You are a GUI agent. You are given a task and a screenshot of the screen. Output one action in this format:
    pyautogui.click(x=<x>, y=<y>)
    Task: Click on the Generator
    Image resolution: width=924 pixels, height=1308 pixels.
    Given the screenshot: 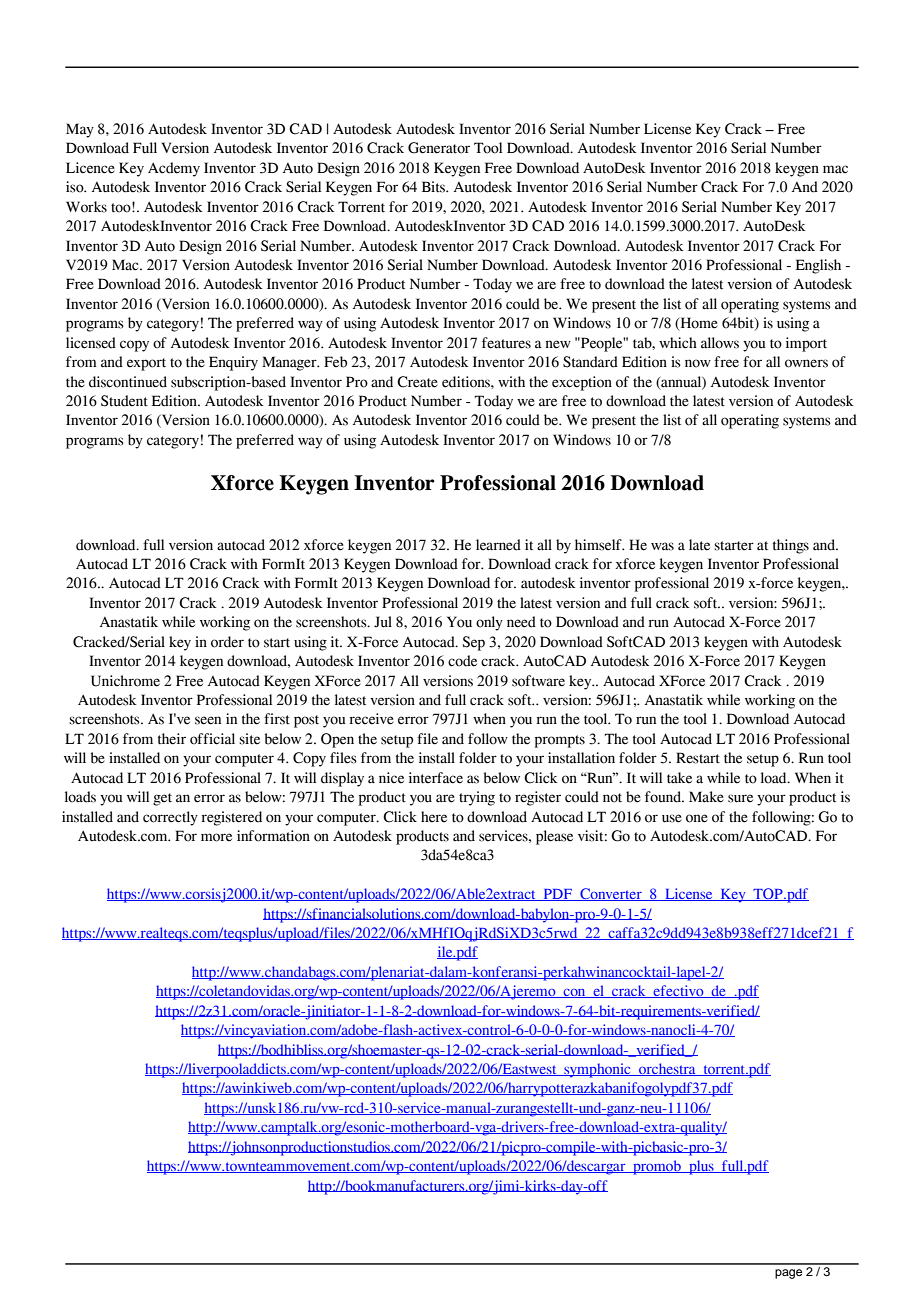 What is the action you would take?
    pyautogui.click(x=439, y=148)
